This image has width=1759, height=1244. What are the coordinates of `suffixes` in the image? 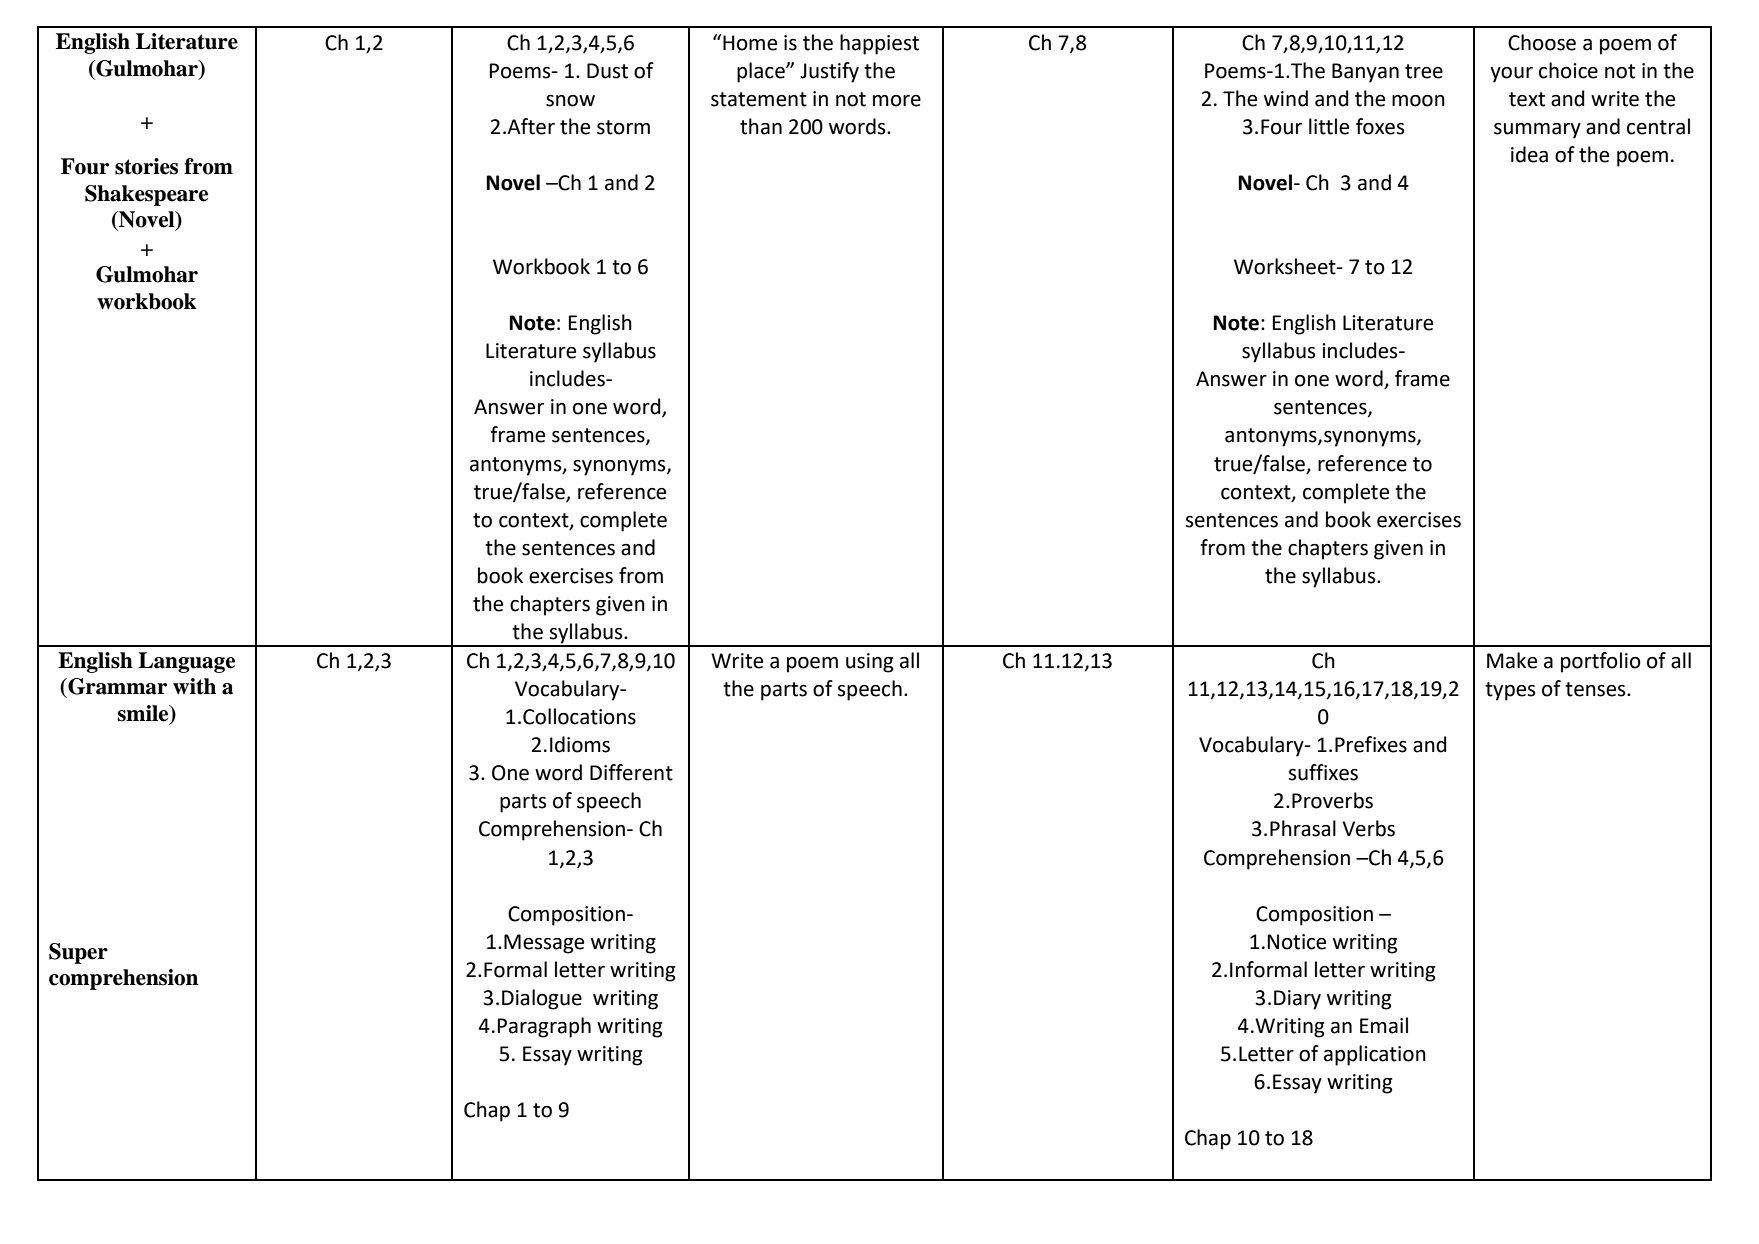 It's located at (1323, 772).
